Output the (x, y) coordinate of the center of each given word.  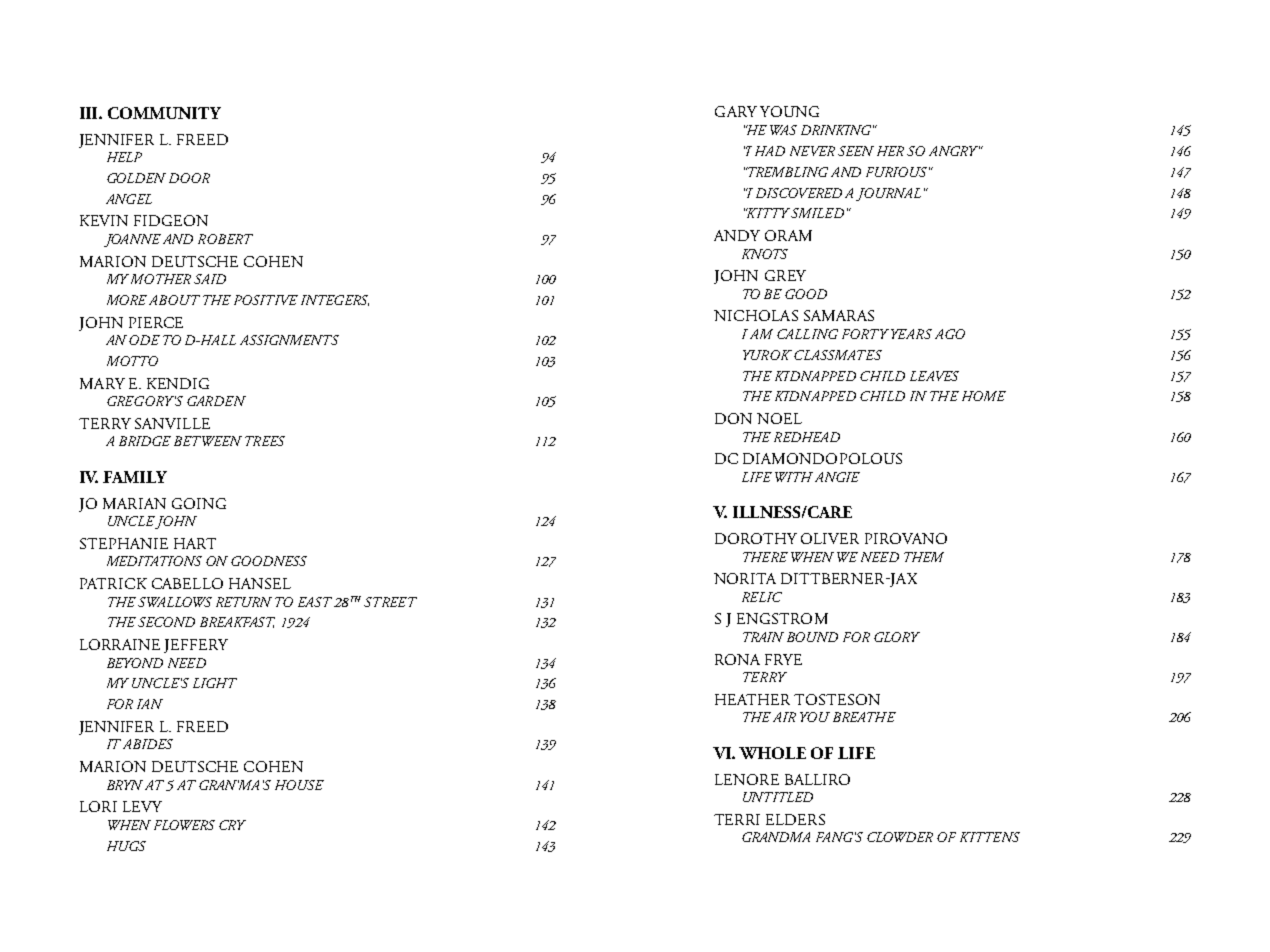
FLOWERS (184, 825)
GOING (199, 503)
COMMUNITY (164, 113)
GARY (736, 111)
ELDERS (795, 819)
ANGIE (837, 477)
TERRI (737, 819)
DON (733, 418)
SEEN (856, 151)
